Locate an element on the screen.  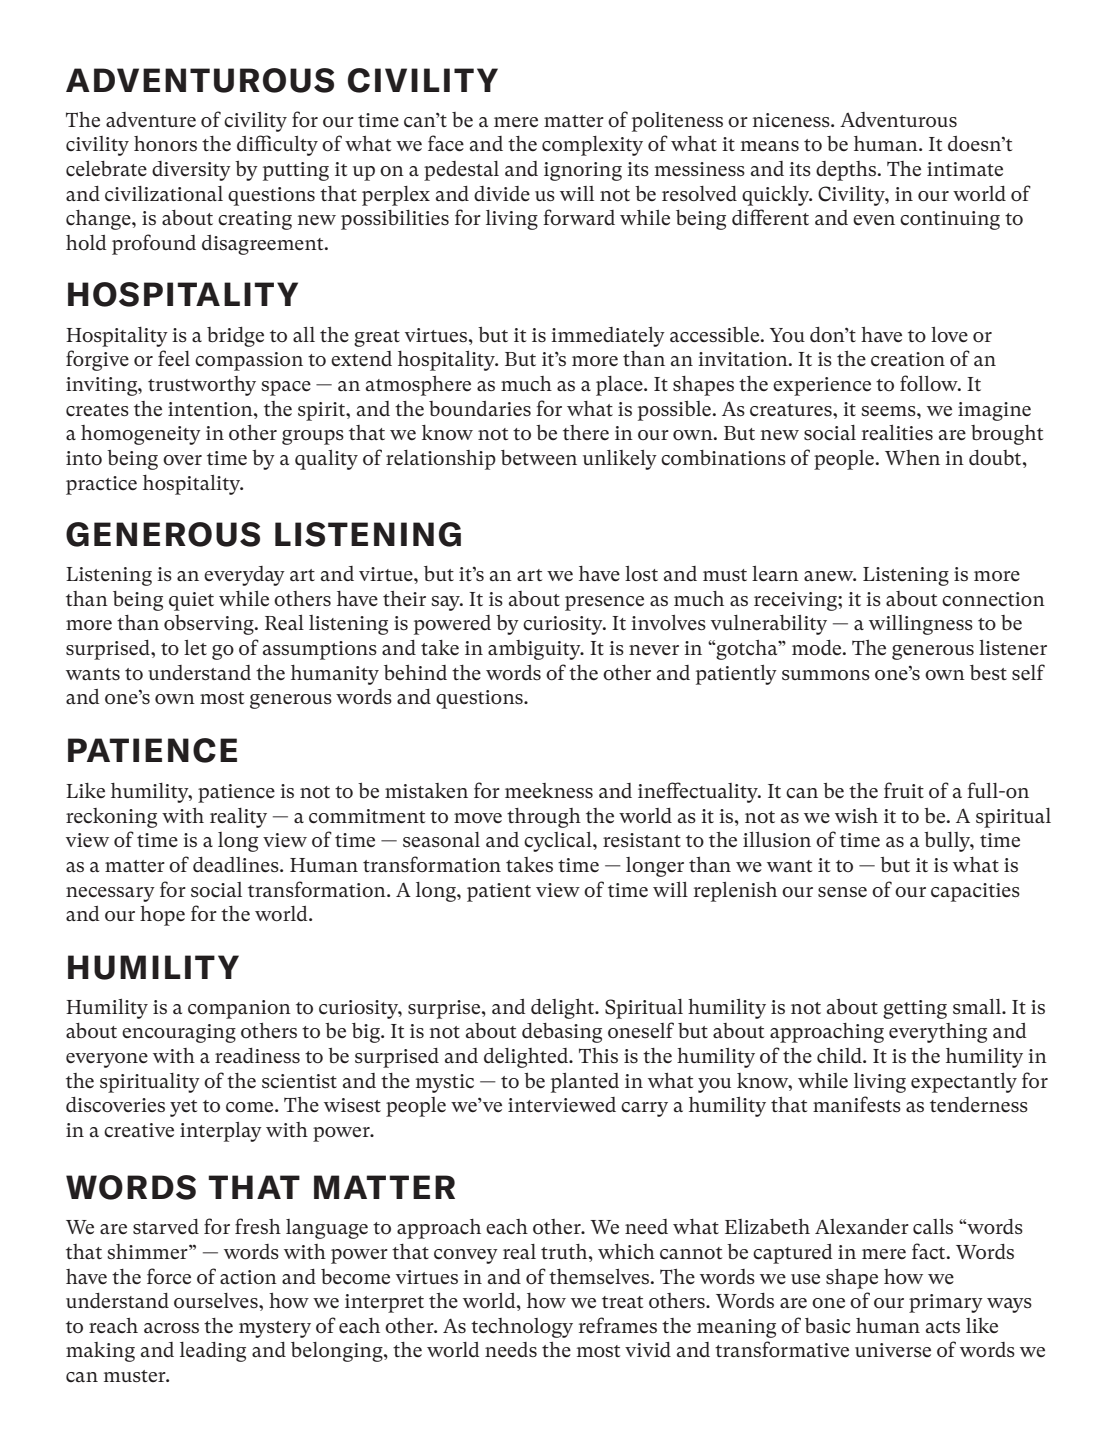
technology is located at coordinates (522, 1328).
